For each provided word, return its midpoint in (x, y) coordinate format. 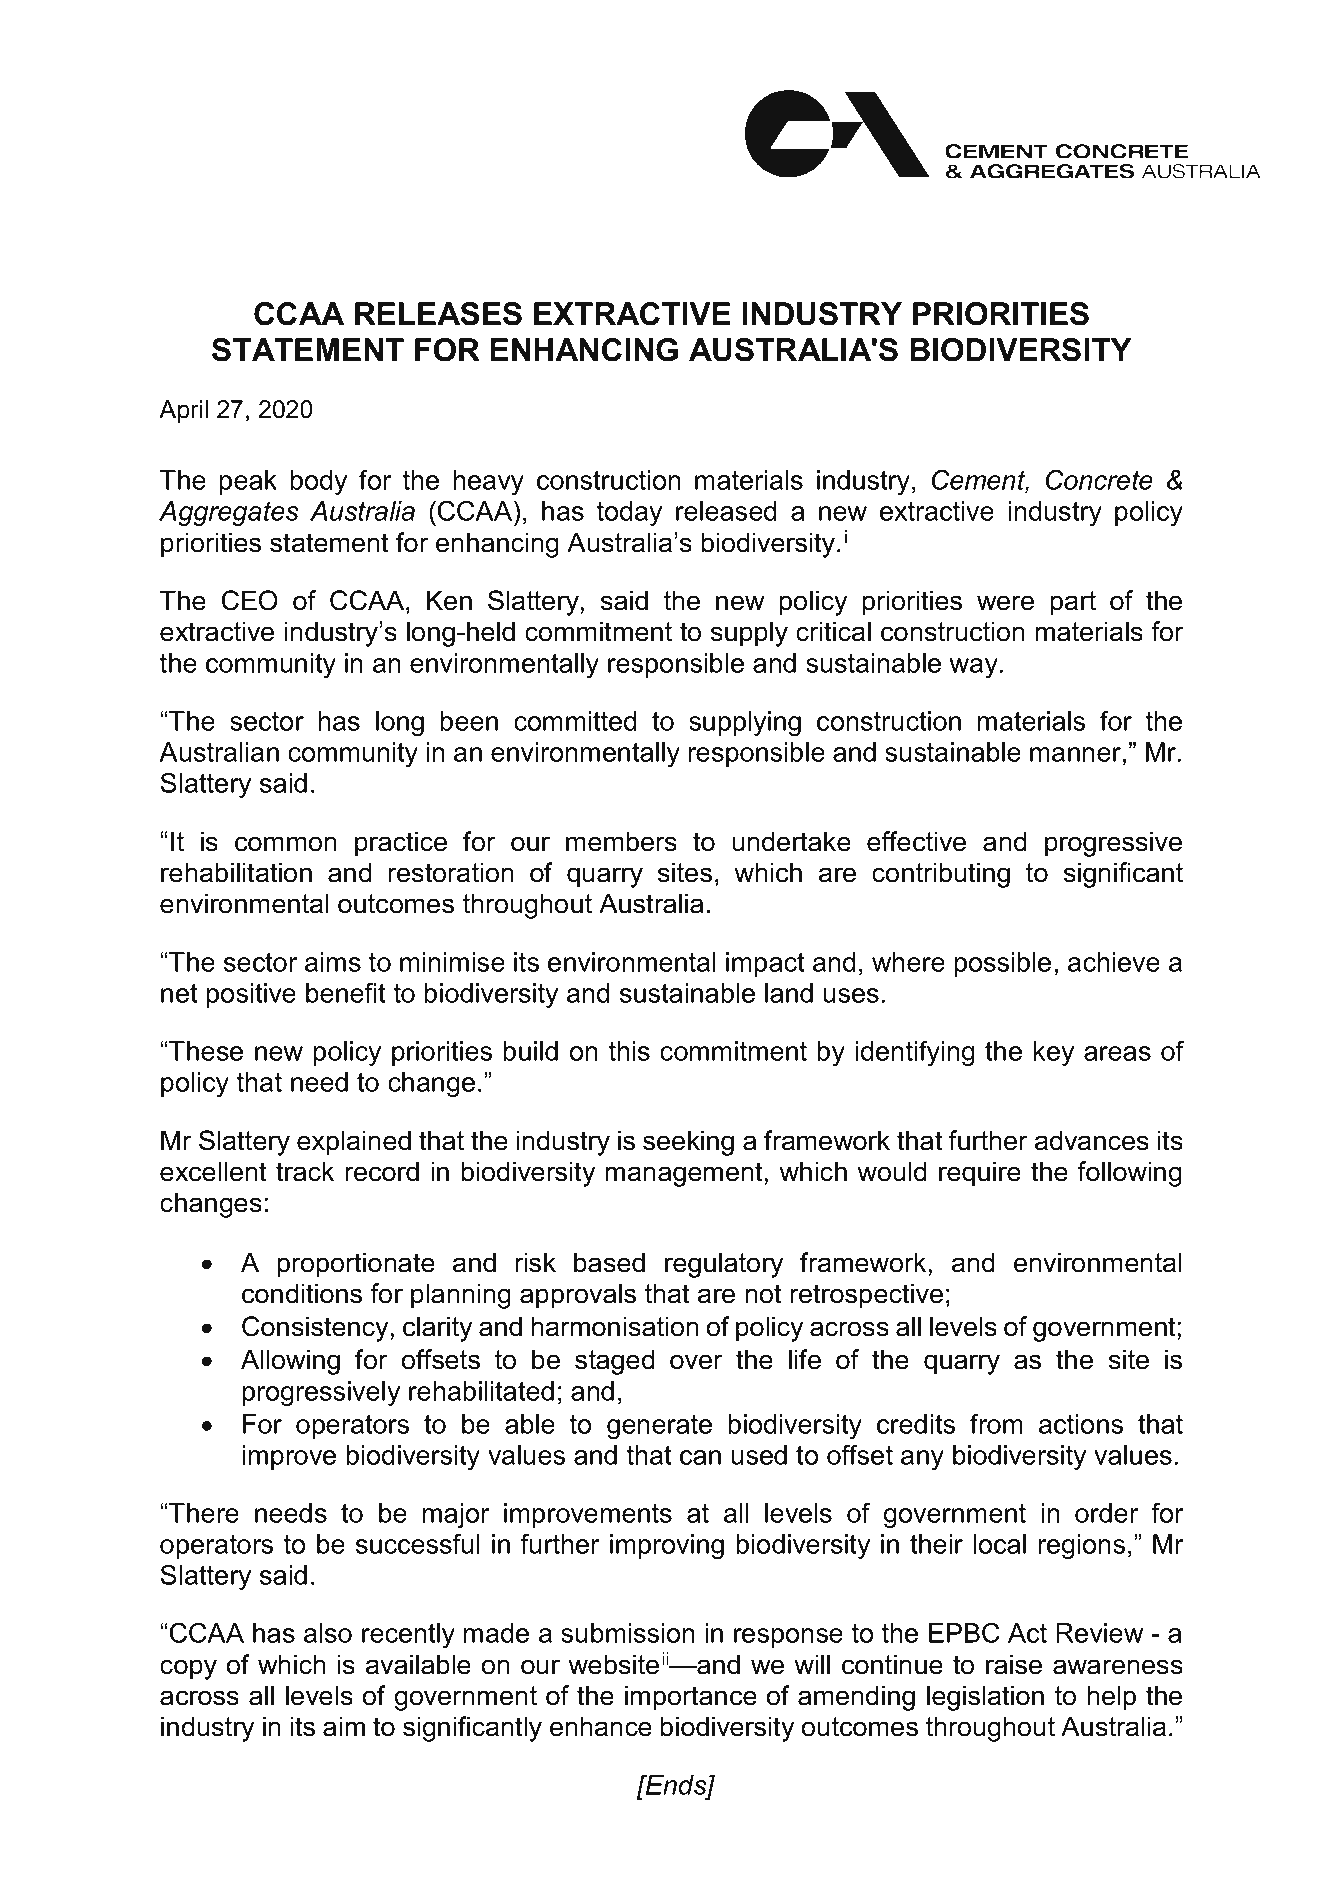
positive (251, 995)
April (183, 411)
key (1053, 1053)
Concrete (1099, 480)
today (629, 513)
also (328, 1633)
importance (691, 1698)
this (629, 1051)
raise (1014, 1664)
